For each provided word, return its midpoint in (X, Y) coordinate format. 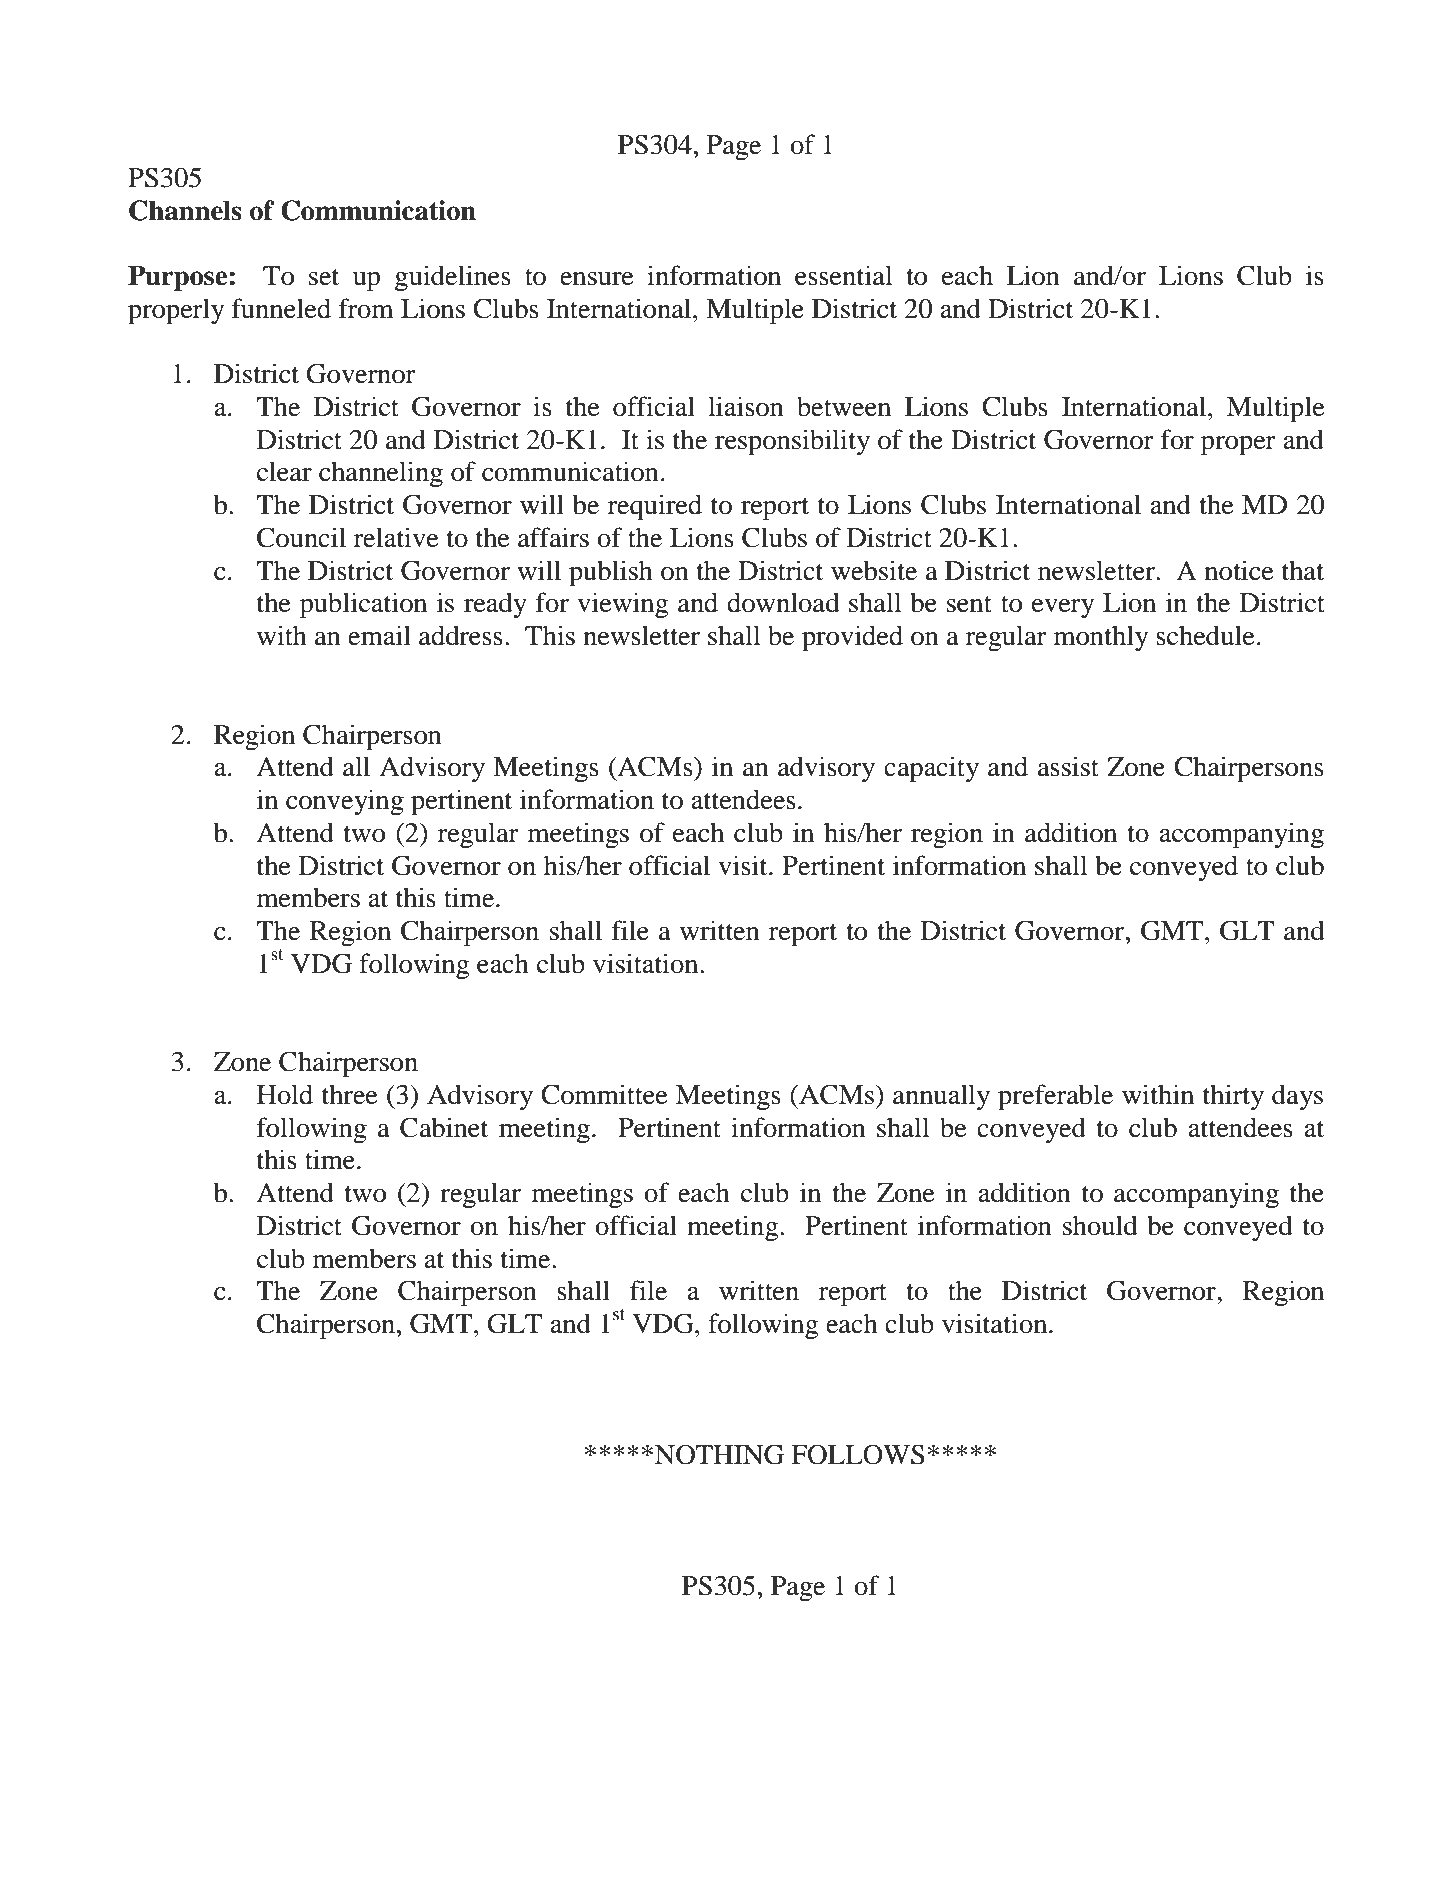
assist (1068, 766)
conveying (345, 802)
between (844, 406)
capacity (931, 769)
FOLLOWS (858, 1454)
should (1100, 1225)
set (324, 277)
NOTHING (719, 1454)
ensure (597, 279)
